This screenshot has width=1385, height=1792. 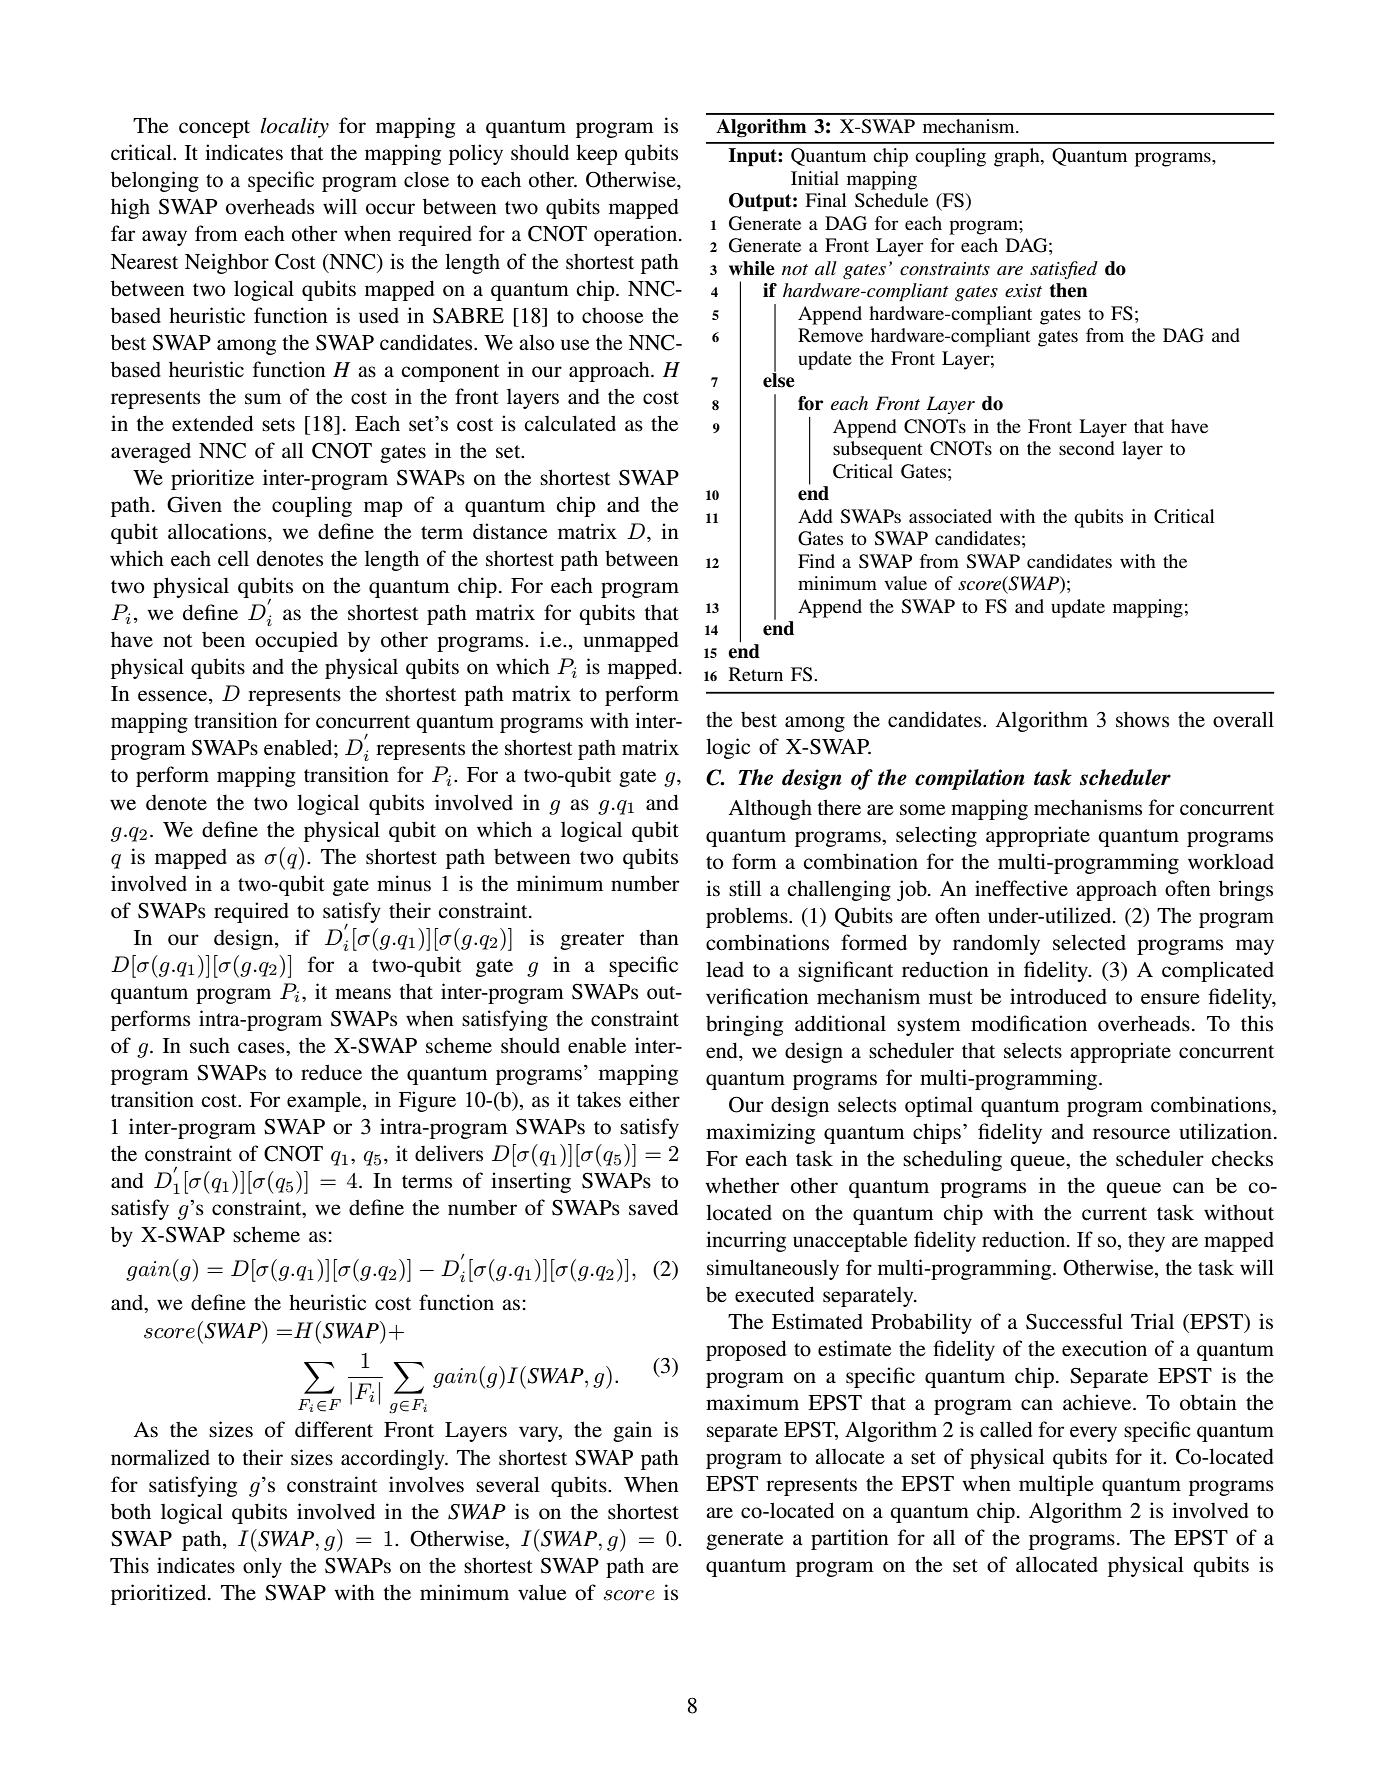 I want to click on only, so click(x=262, y=1567).
